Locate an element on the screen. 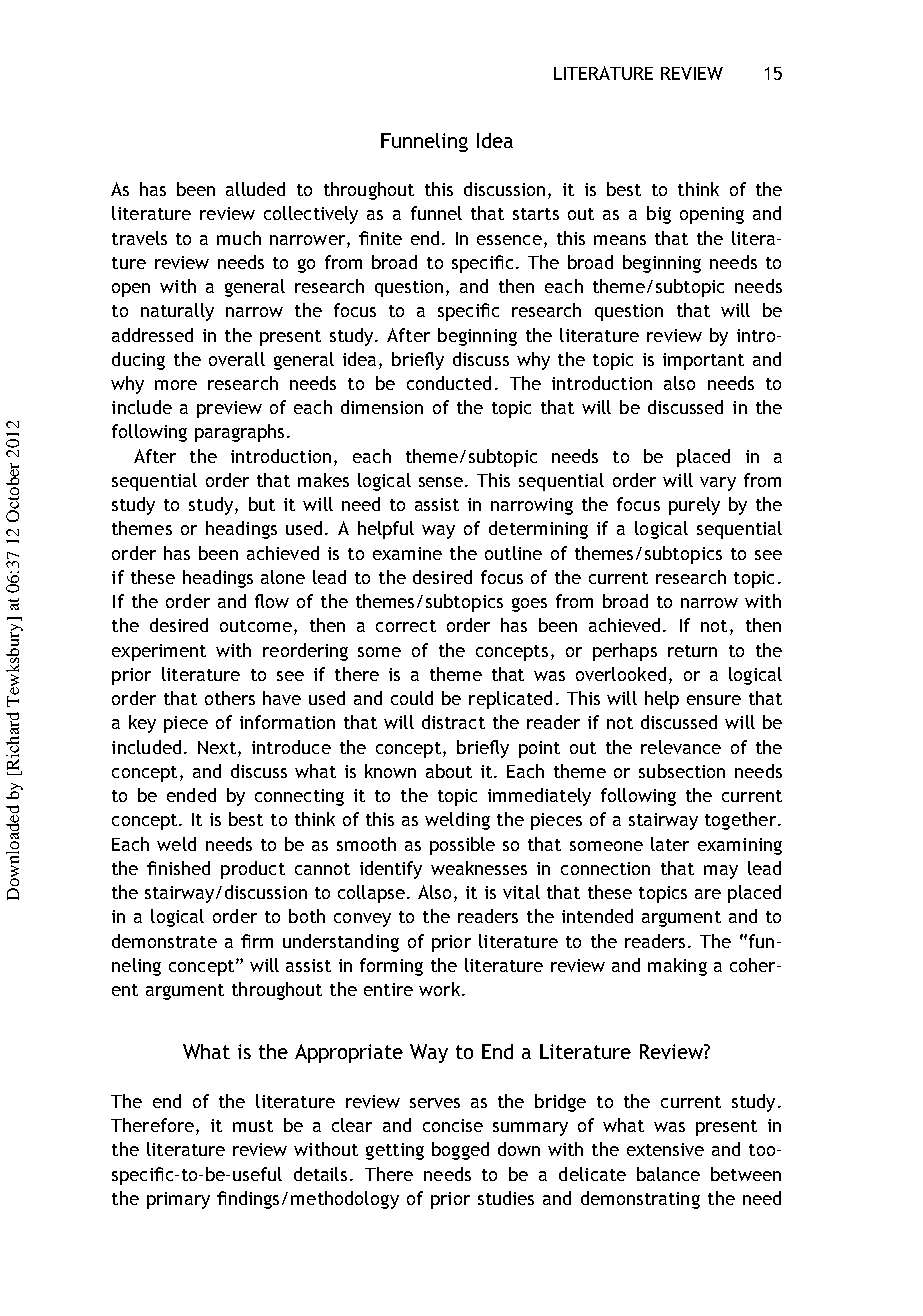  primary is located at coordinates (178, 1200).
